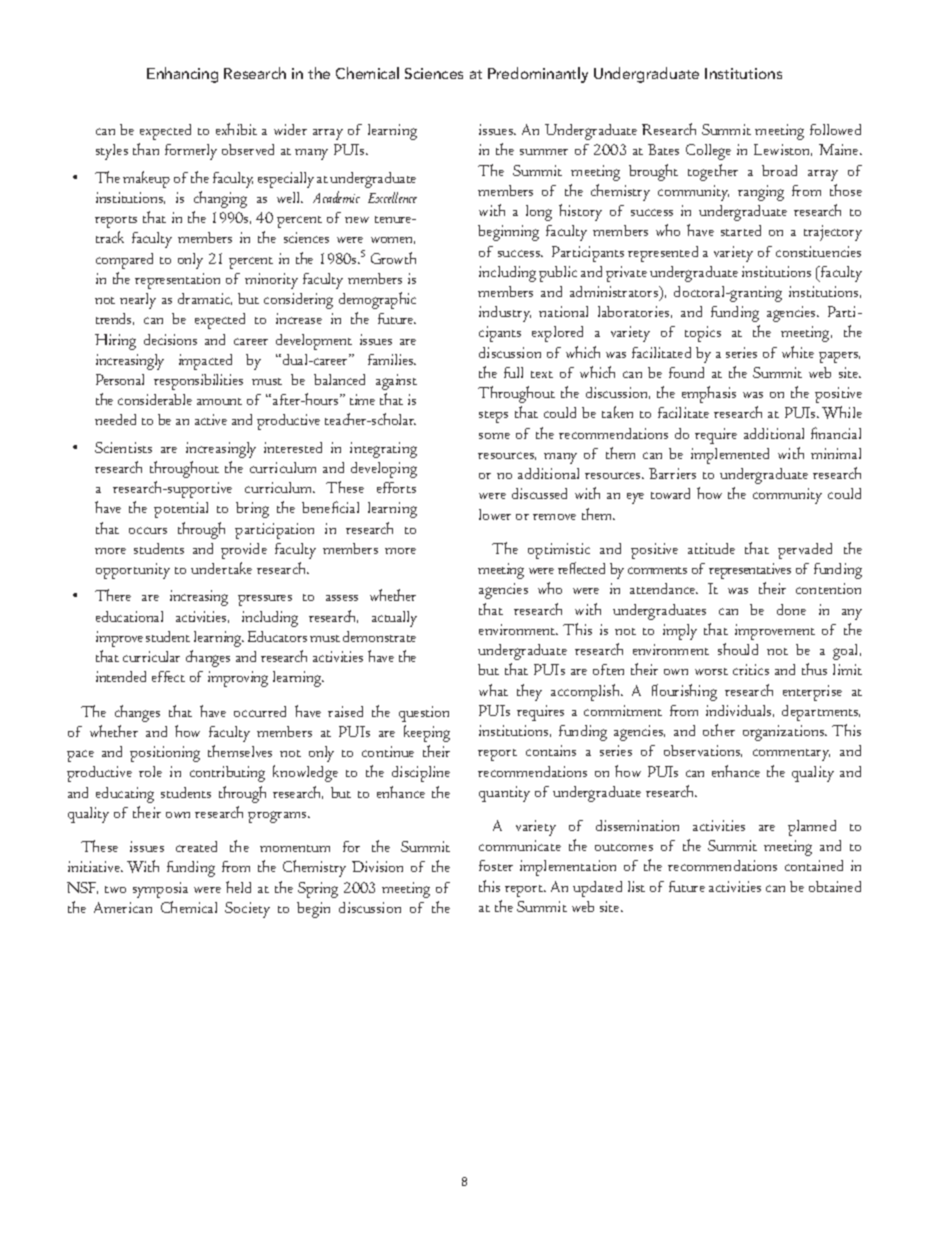 The width and height of the document is (952, 1233). I want to click on effect, so click(168, 676).
